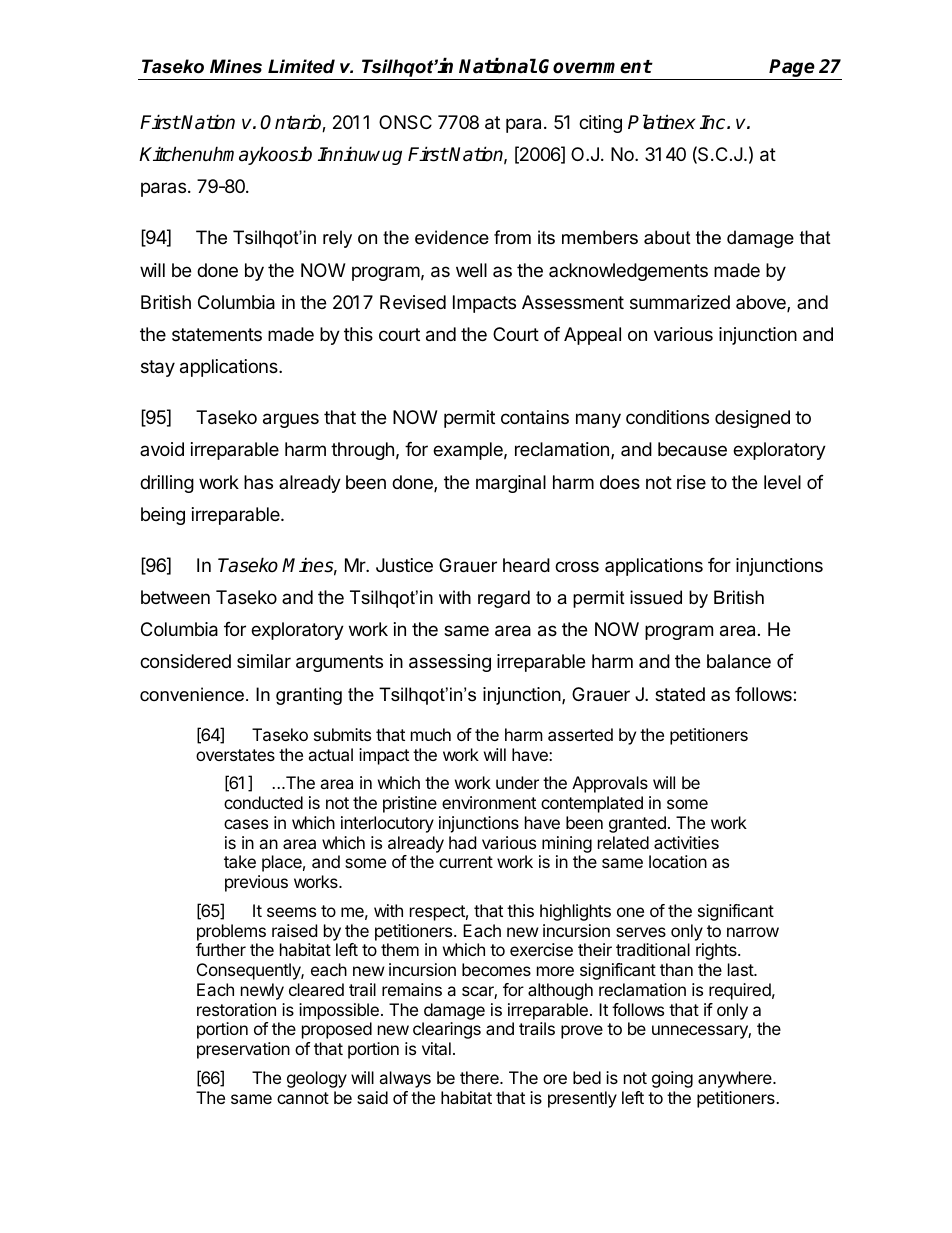 The width and height of the page is (952, 1233). I want to click on anywhere, so click(736, 1079).
